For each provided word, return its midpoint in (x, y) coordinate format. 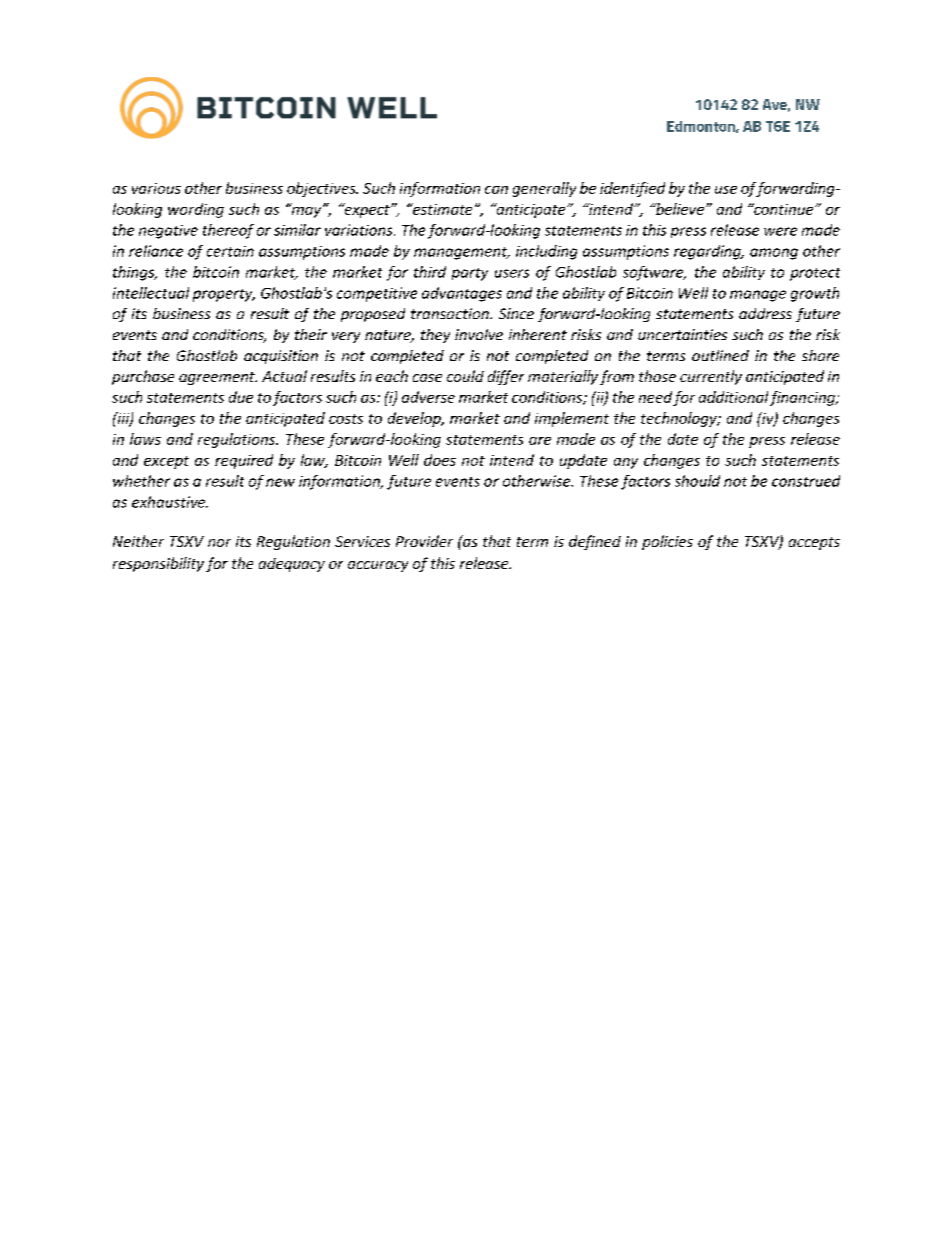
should (697, 481)
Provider (424, 541)
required (244, 461)
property (224, 295)
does (440, 460)
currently (711, 377)
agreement (218, 378)
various (156, 188)
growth (815, 294)
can (496, 190)
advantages (462, 294)
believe (679, 209)
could (465, 376)
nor (219, 543)
